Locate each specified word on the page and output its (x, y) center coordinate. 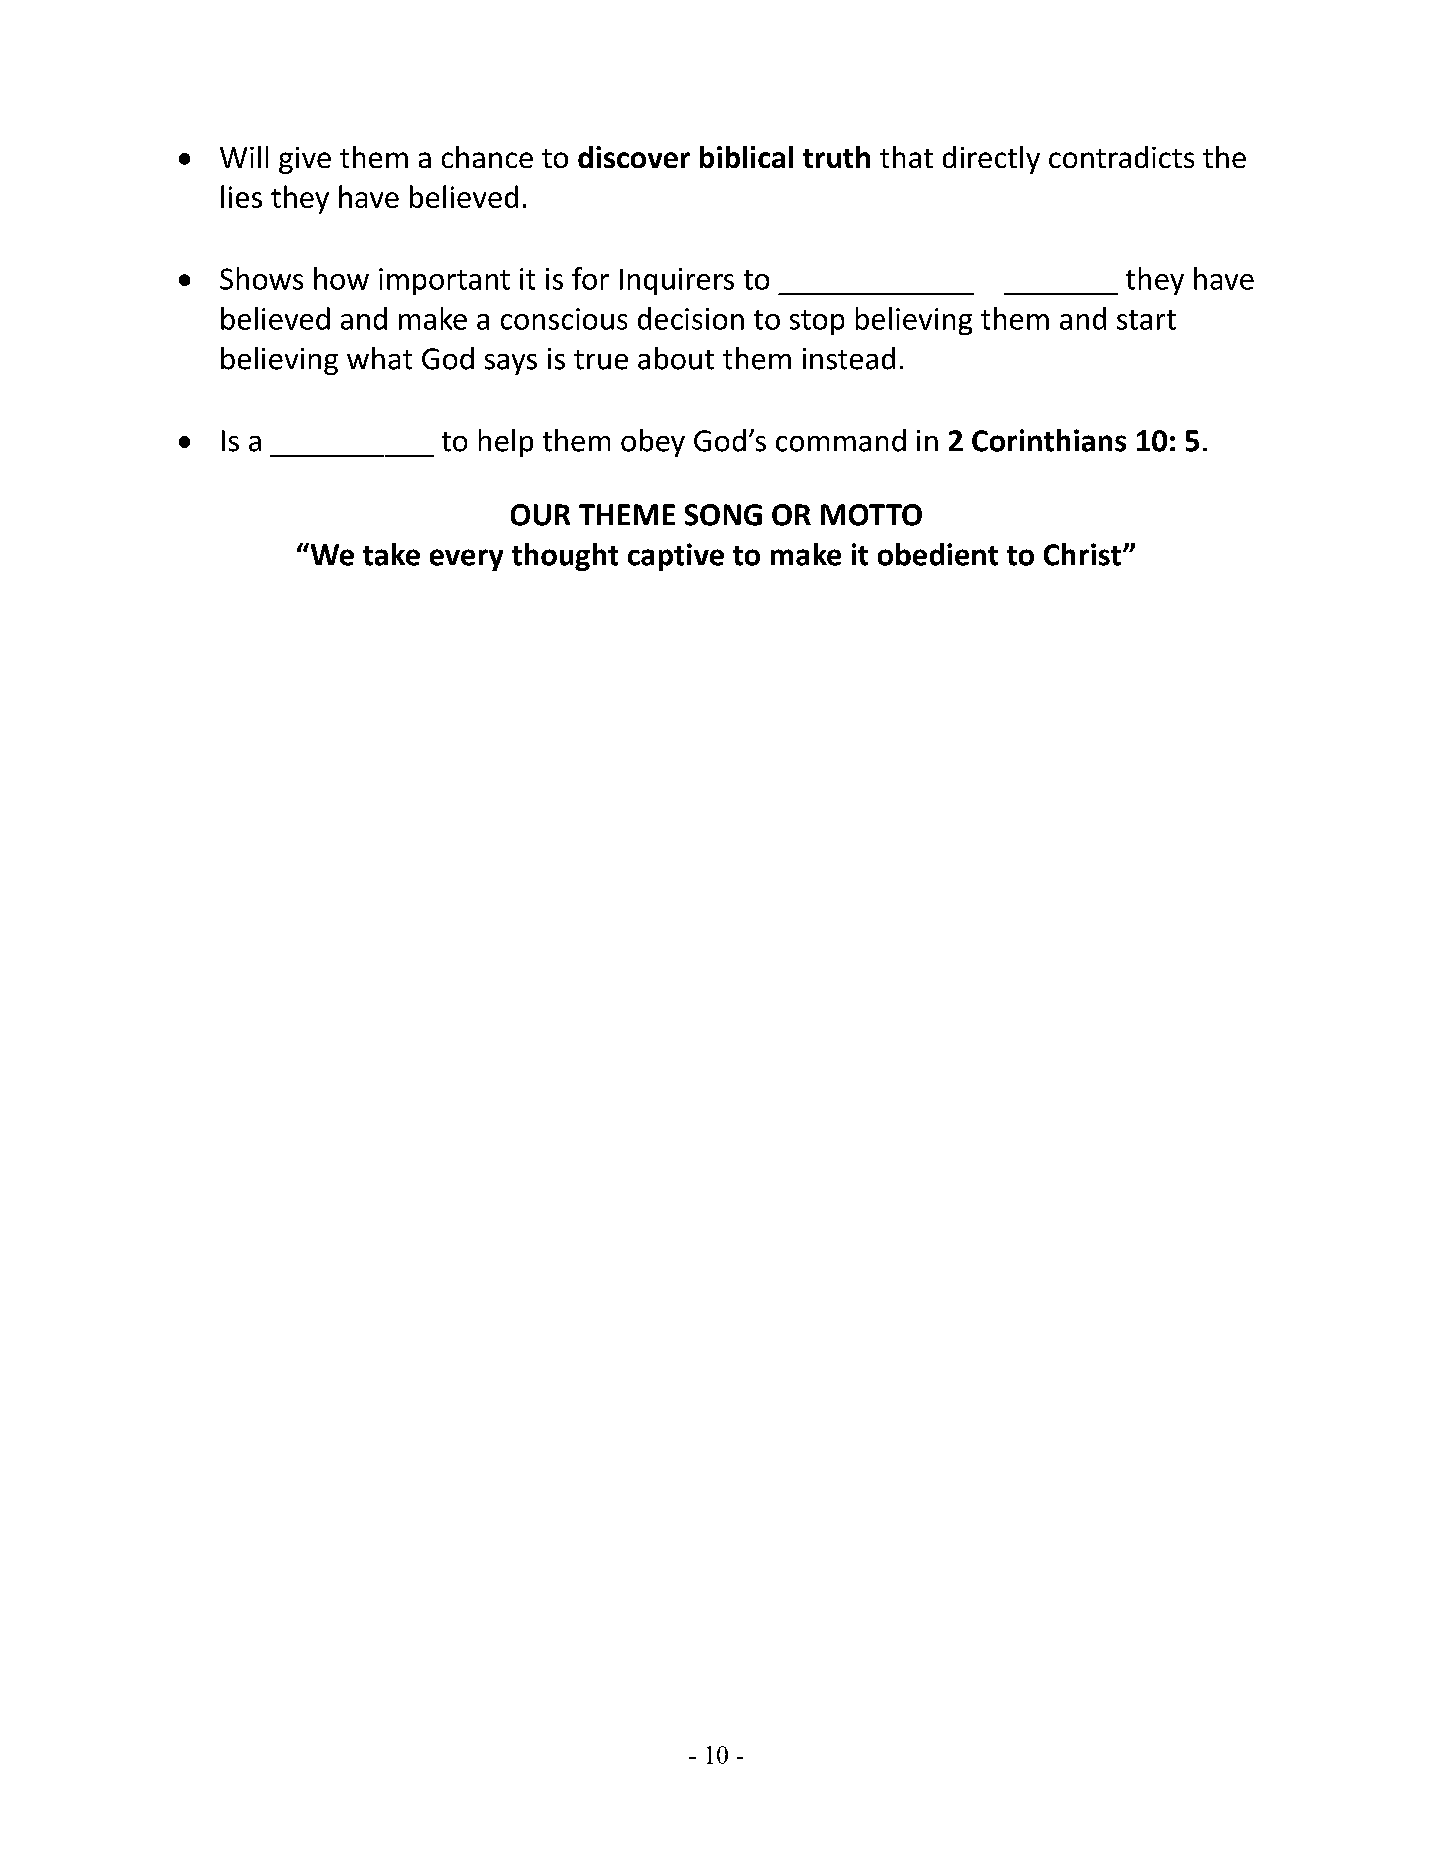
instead (849, 358)
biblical (746, 157)
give (305, 160)
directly (991, 160)
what (379, 358)
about (676, 358)
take (391, 554)
